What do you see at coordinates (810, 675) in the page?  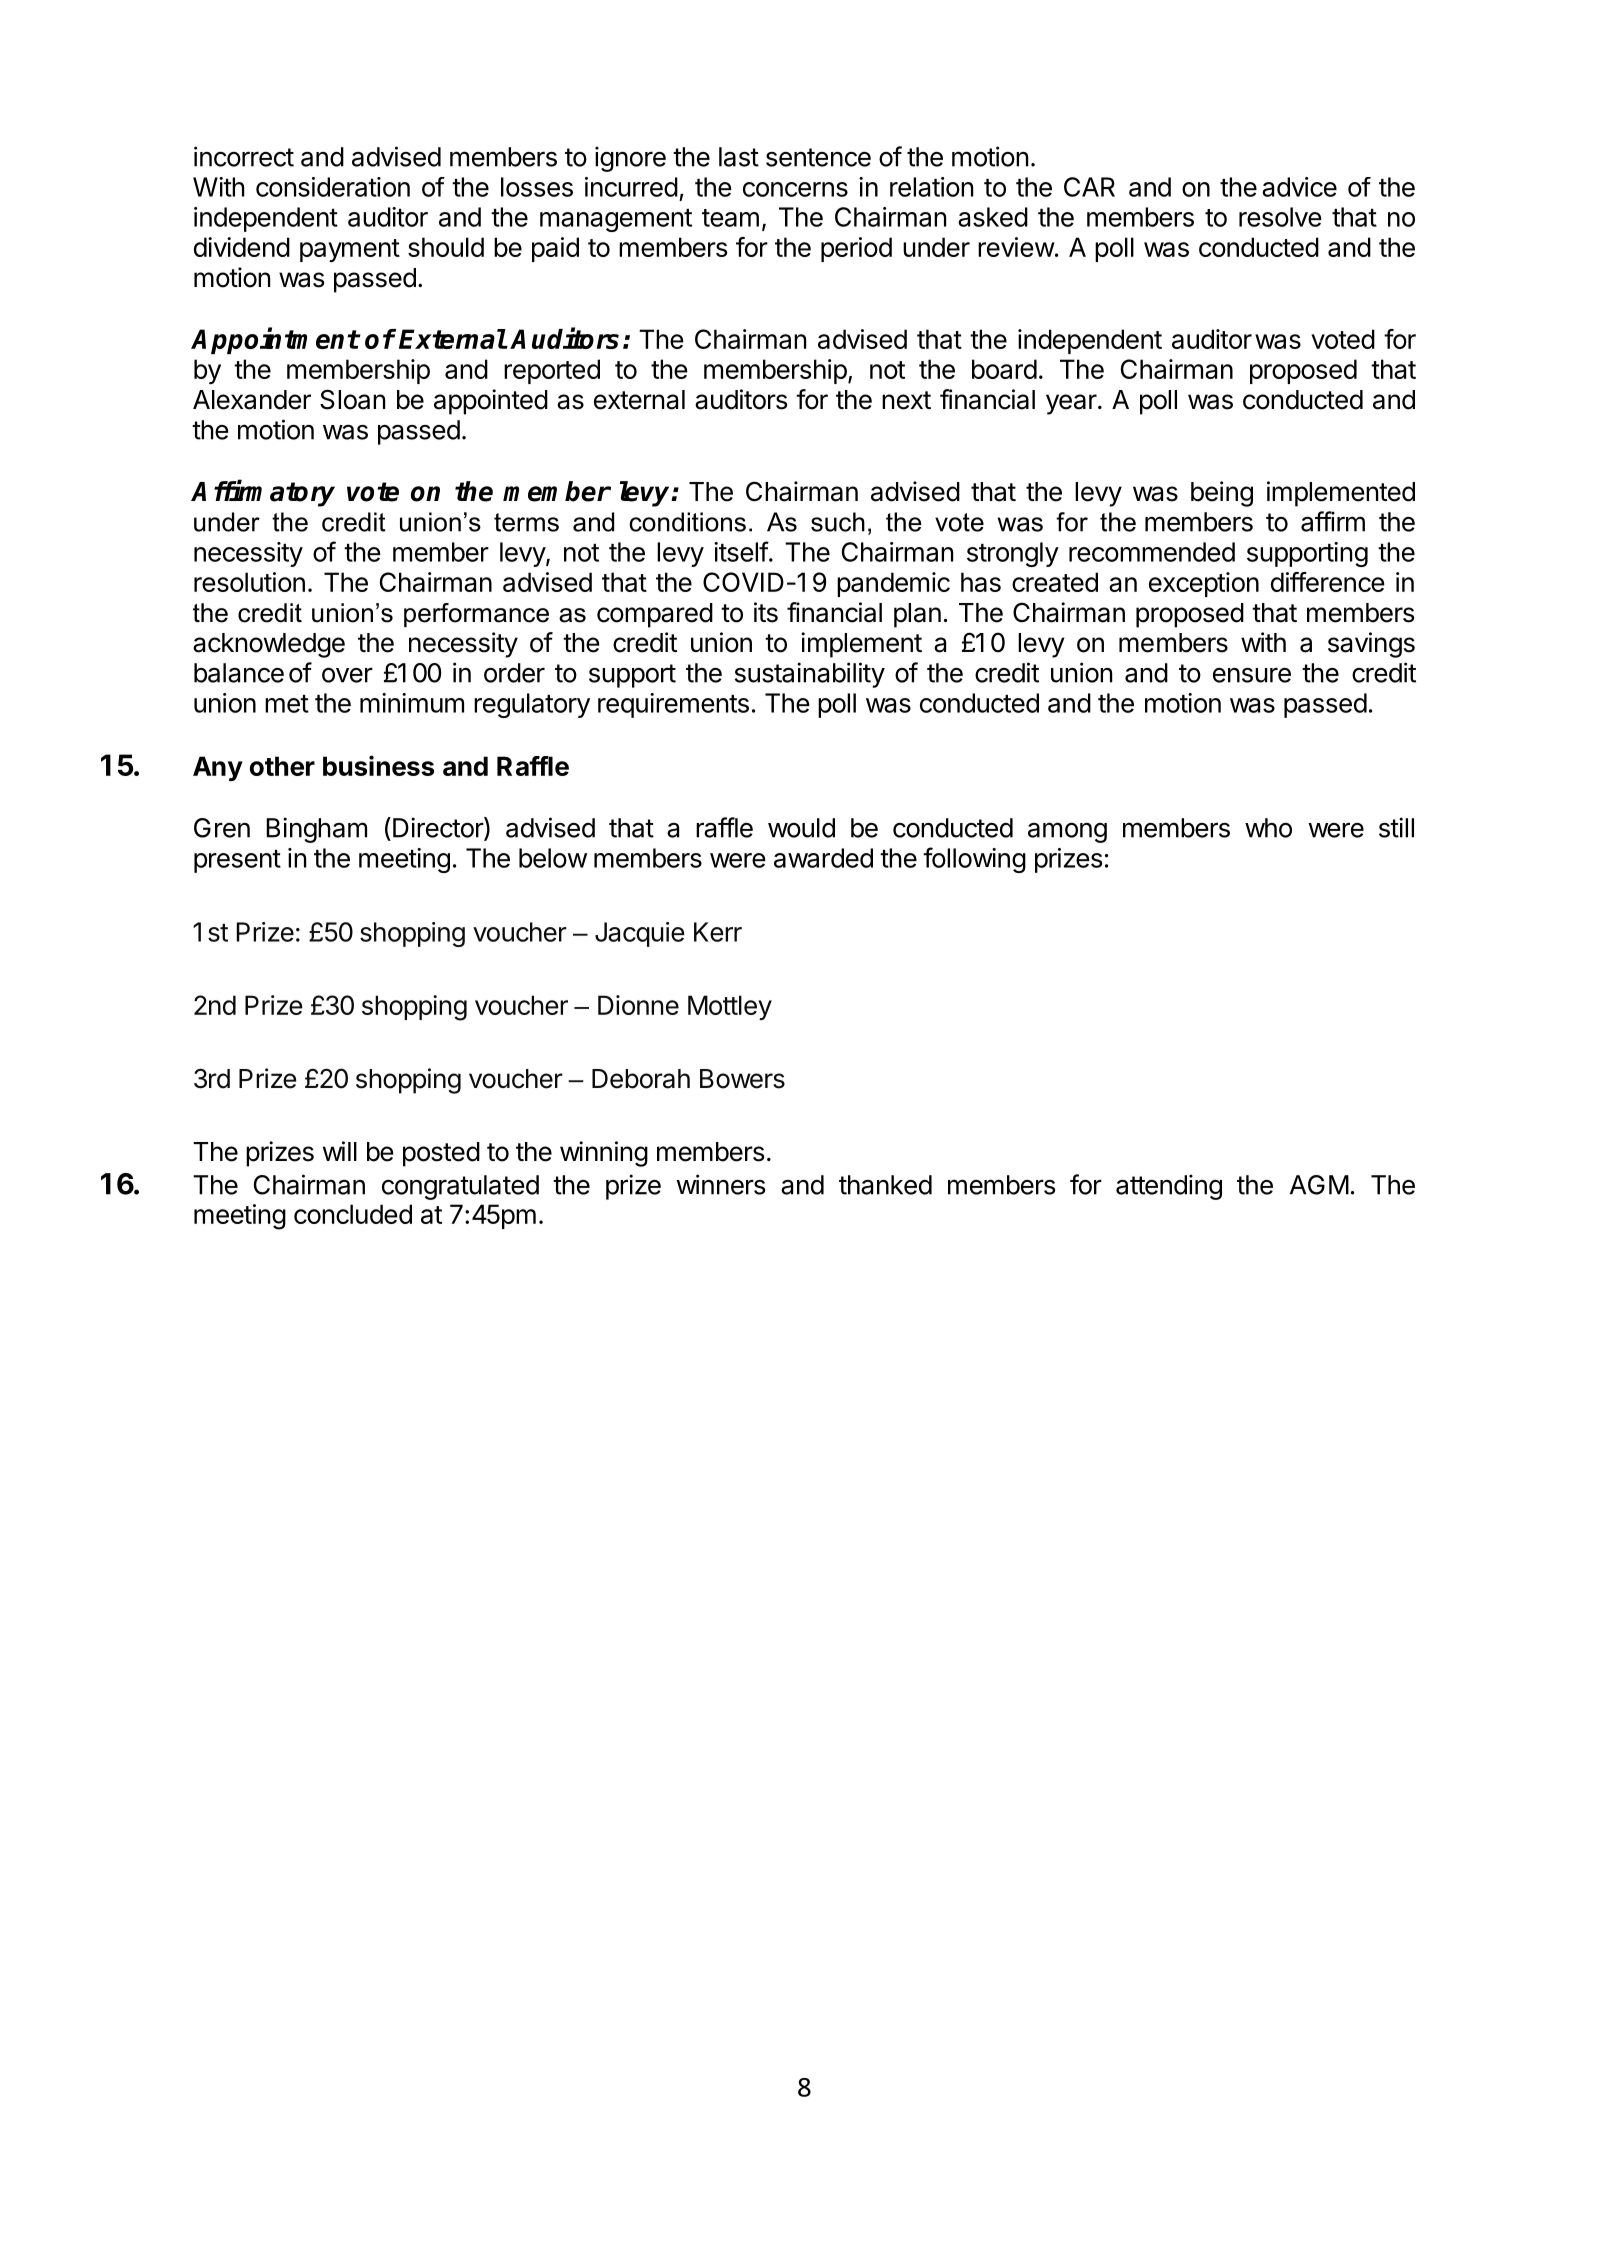 I see `sustainability` at bounding box center [810, 675].
